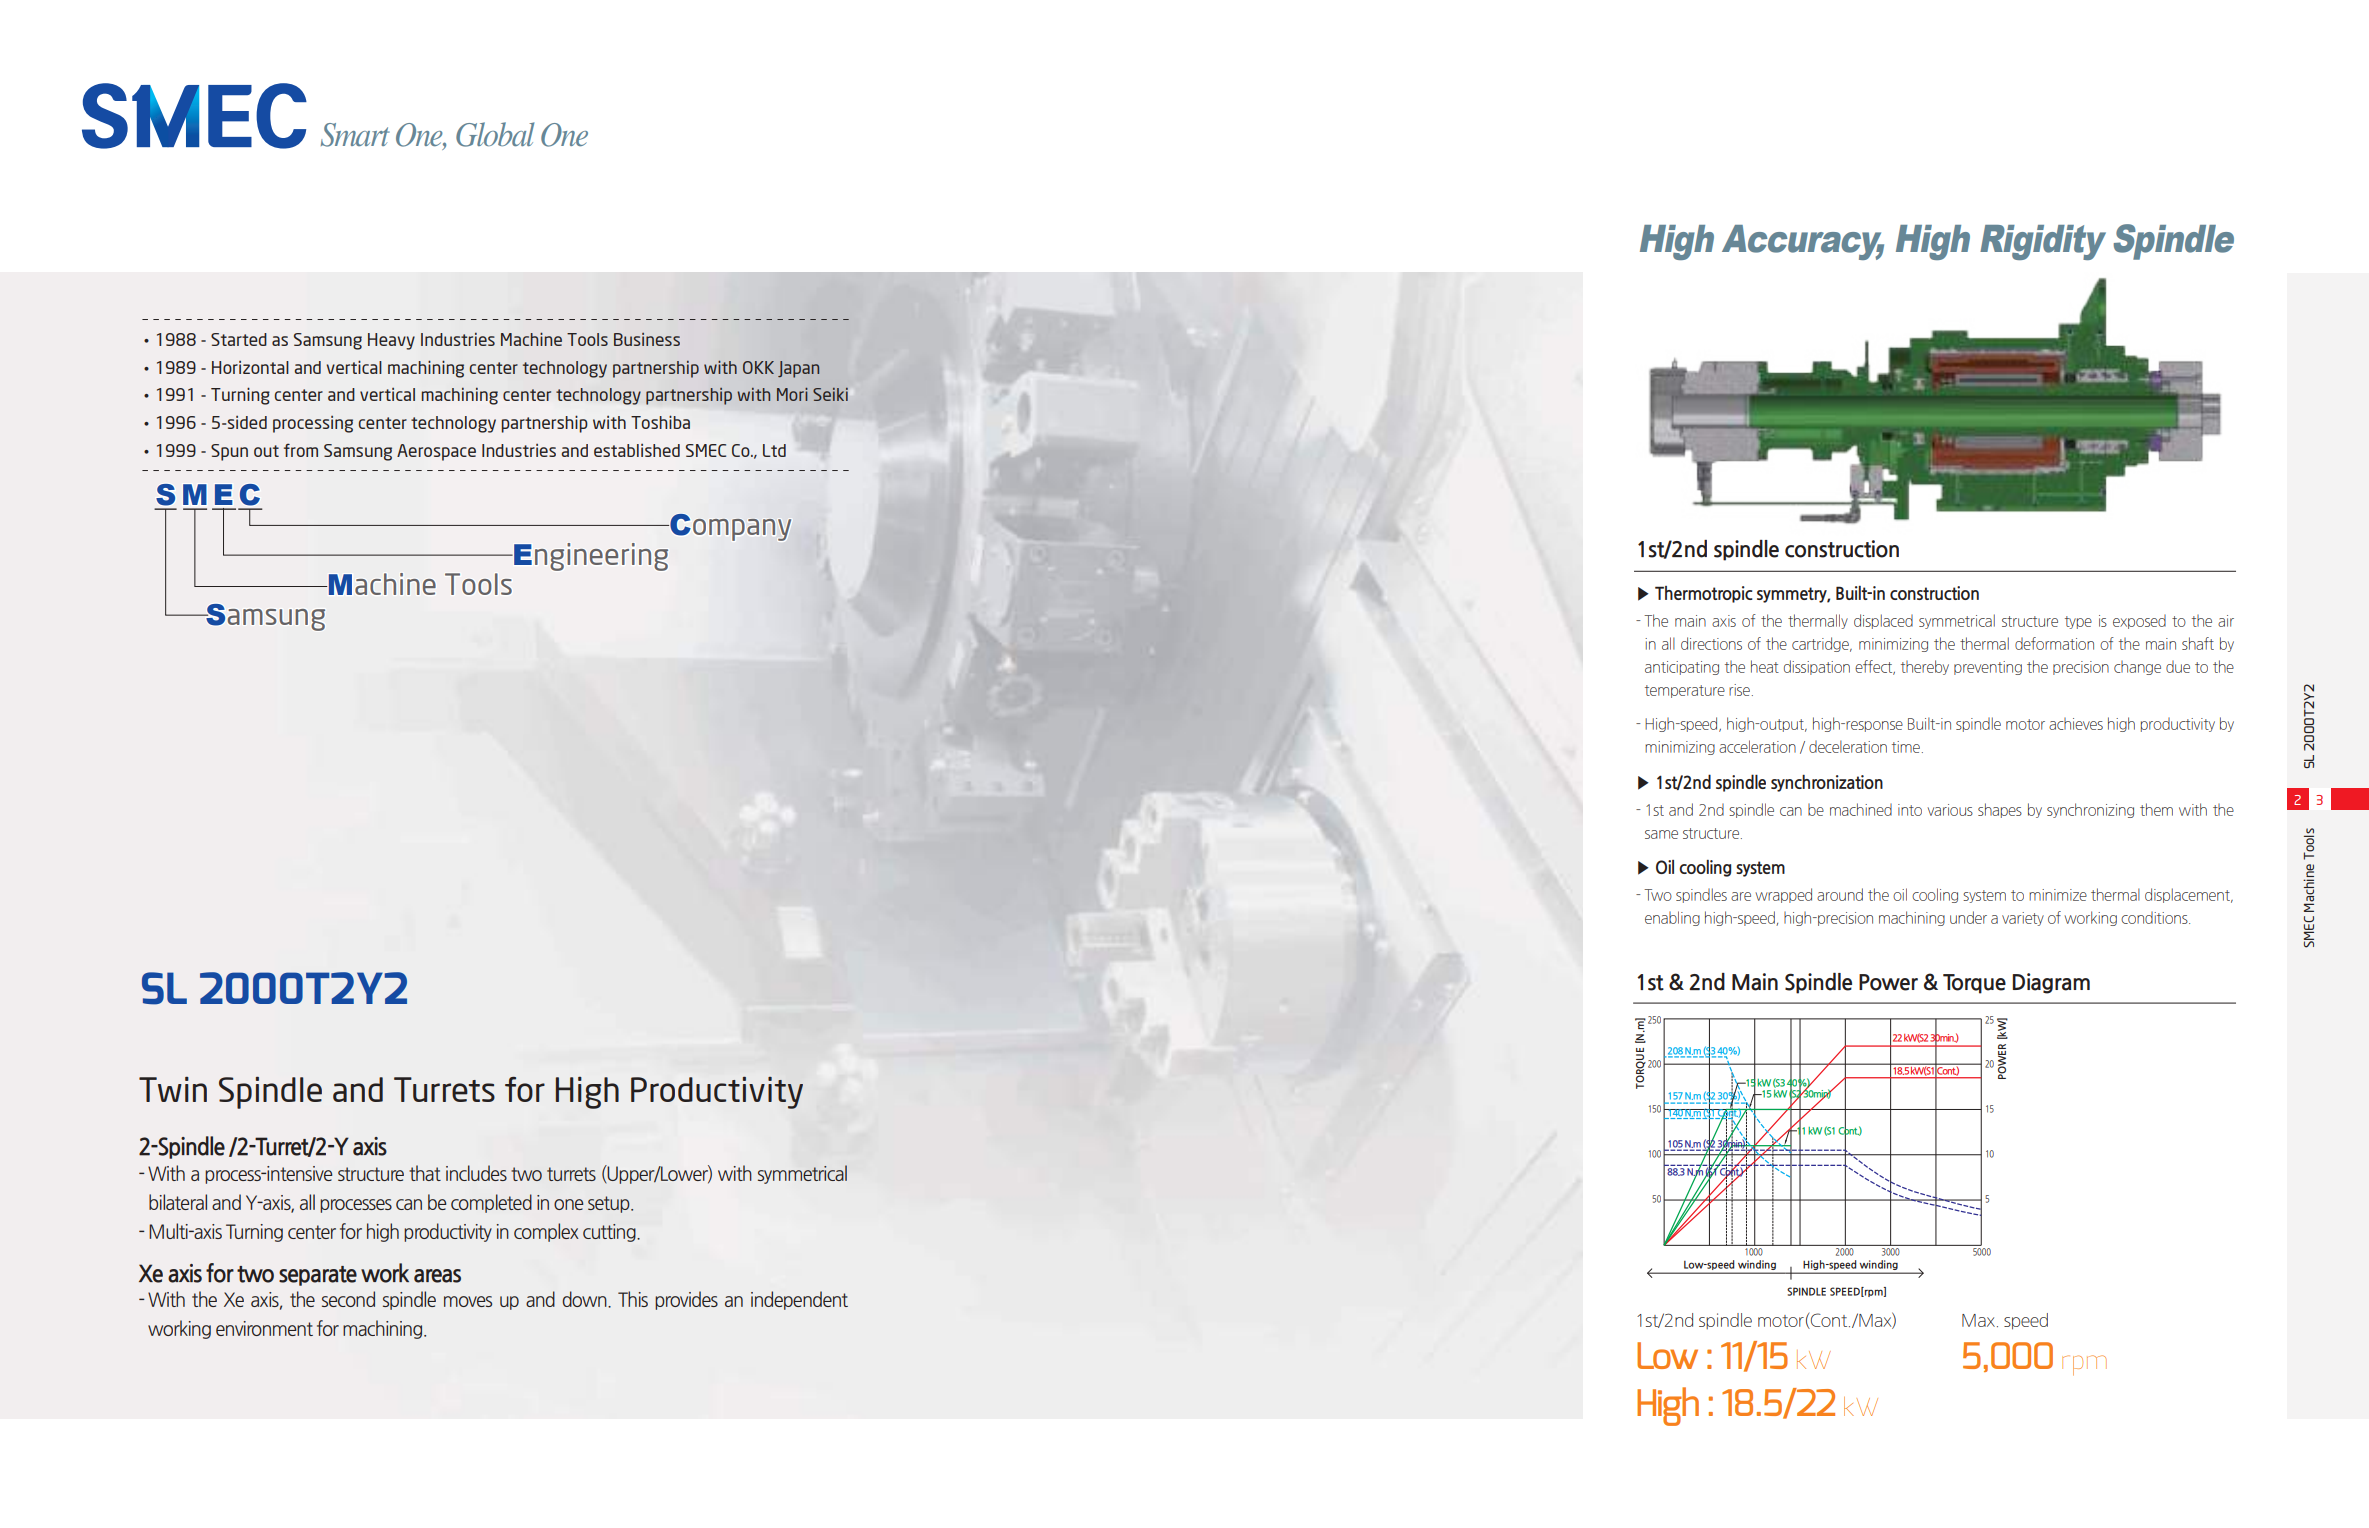 Image resolution: width=2369 pixels, height=1528 pixels. I want to click on moves, so click(468, 1301).
